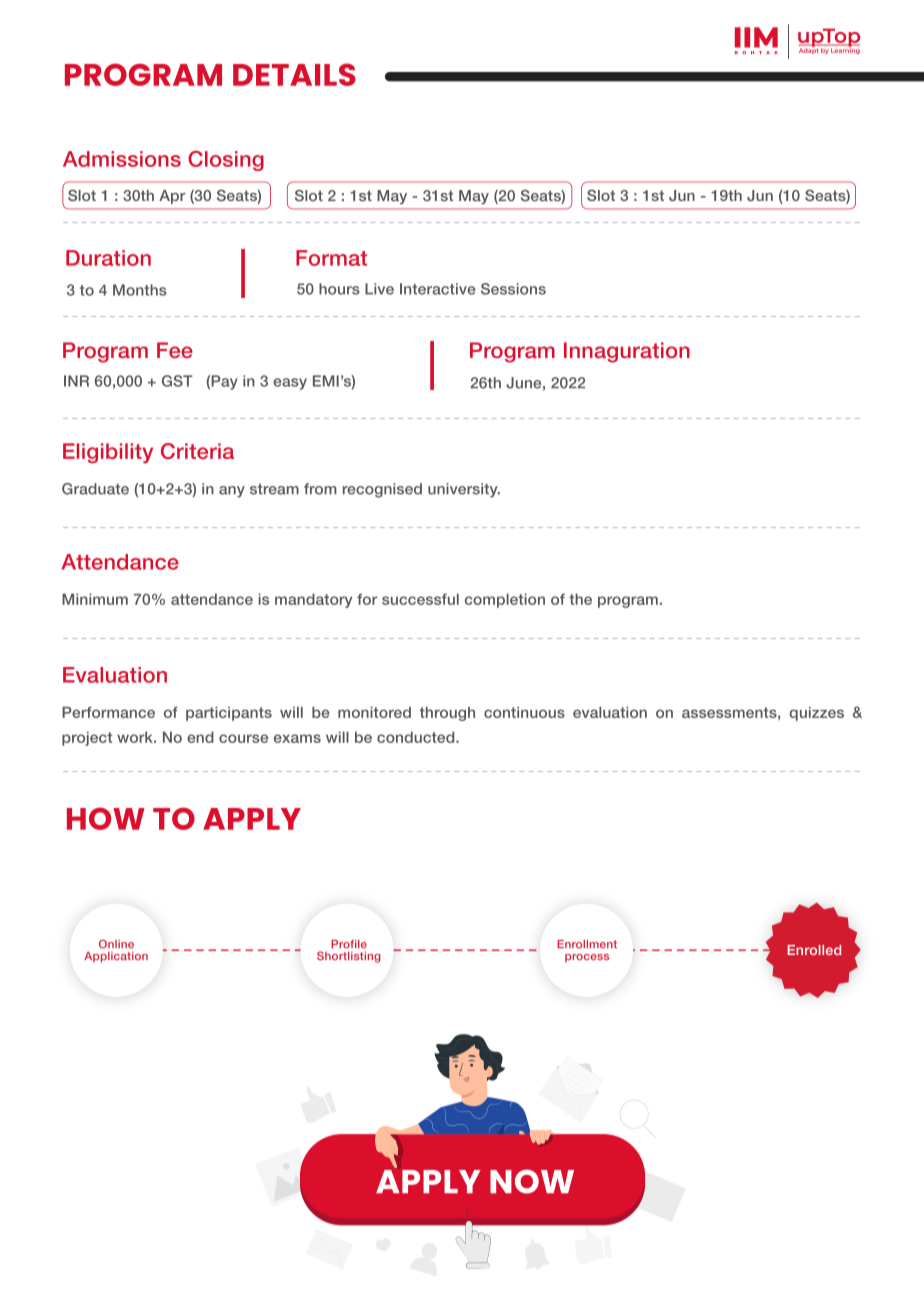 The height and width of the screenshot is (1308, 924). What do you see at coordinates (177, 381) in the screenshot?
I see `GST` at bounding box center [177, 381].
